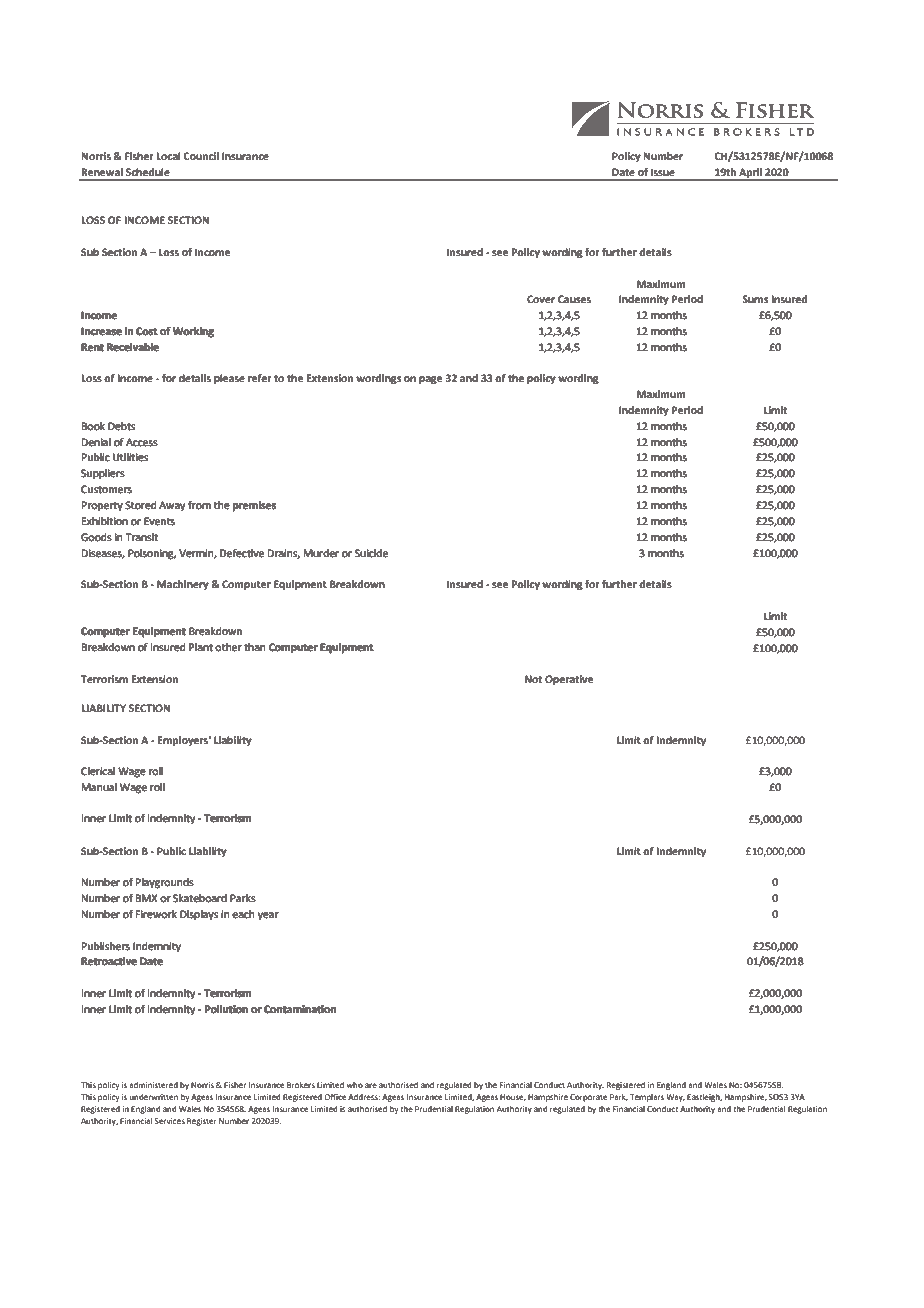 This screenshot has height=1308, width=924. I want to click on Cover, so click(541, 299).
